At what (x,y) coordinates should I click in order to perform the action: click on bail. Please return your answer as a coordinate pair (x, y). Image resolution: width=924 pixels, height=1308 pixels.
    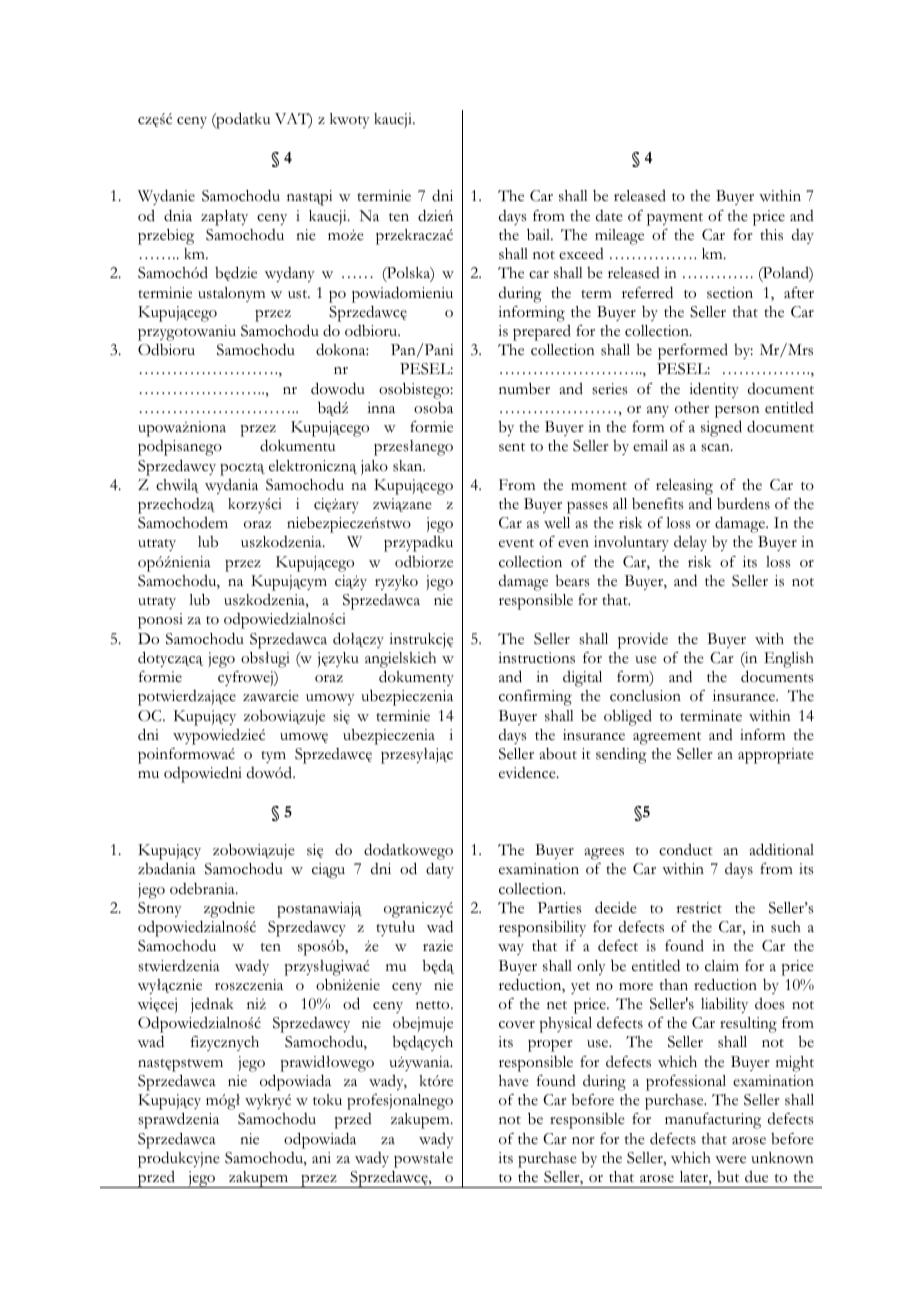
    Looking at the image, I should click on (540, 234).
